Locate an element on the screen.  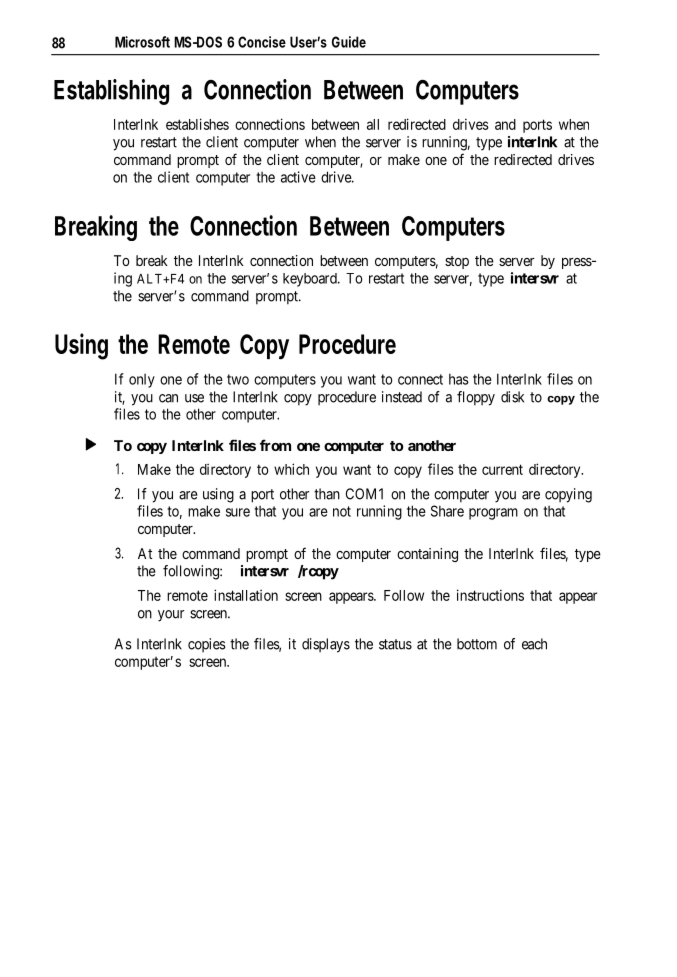
active is located at coordinates (298, 177).
